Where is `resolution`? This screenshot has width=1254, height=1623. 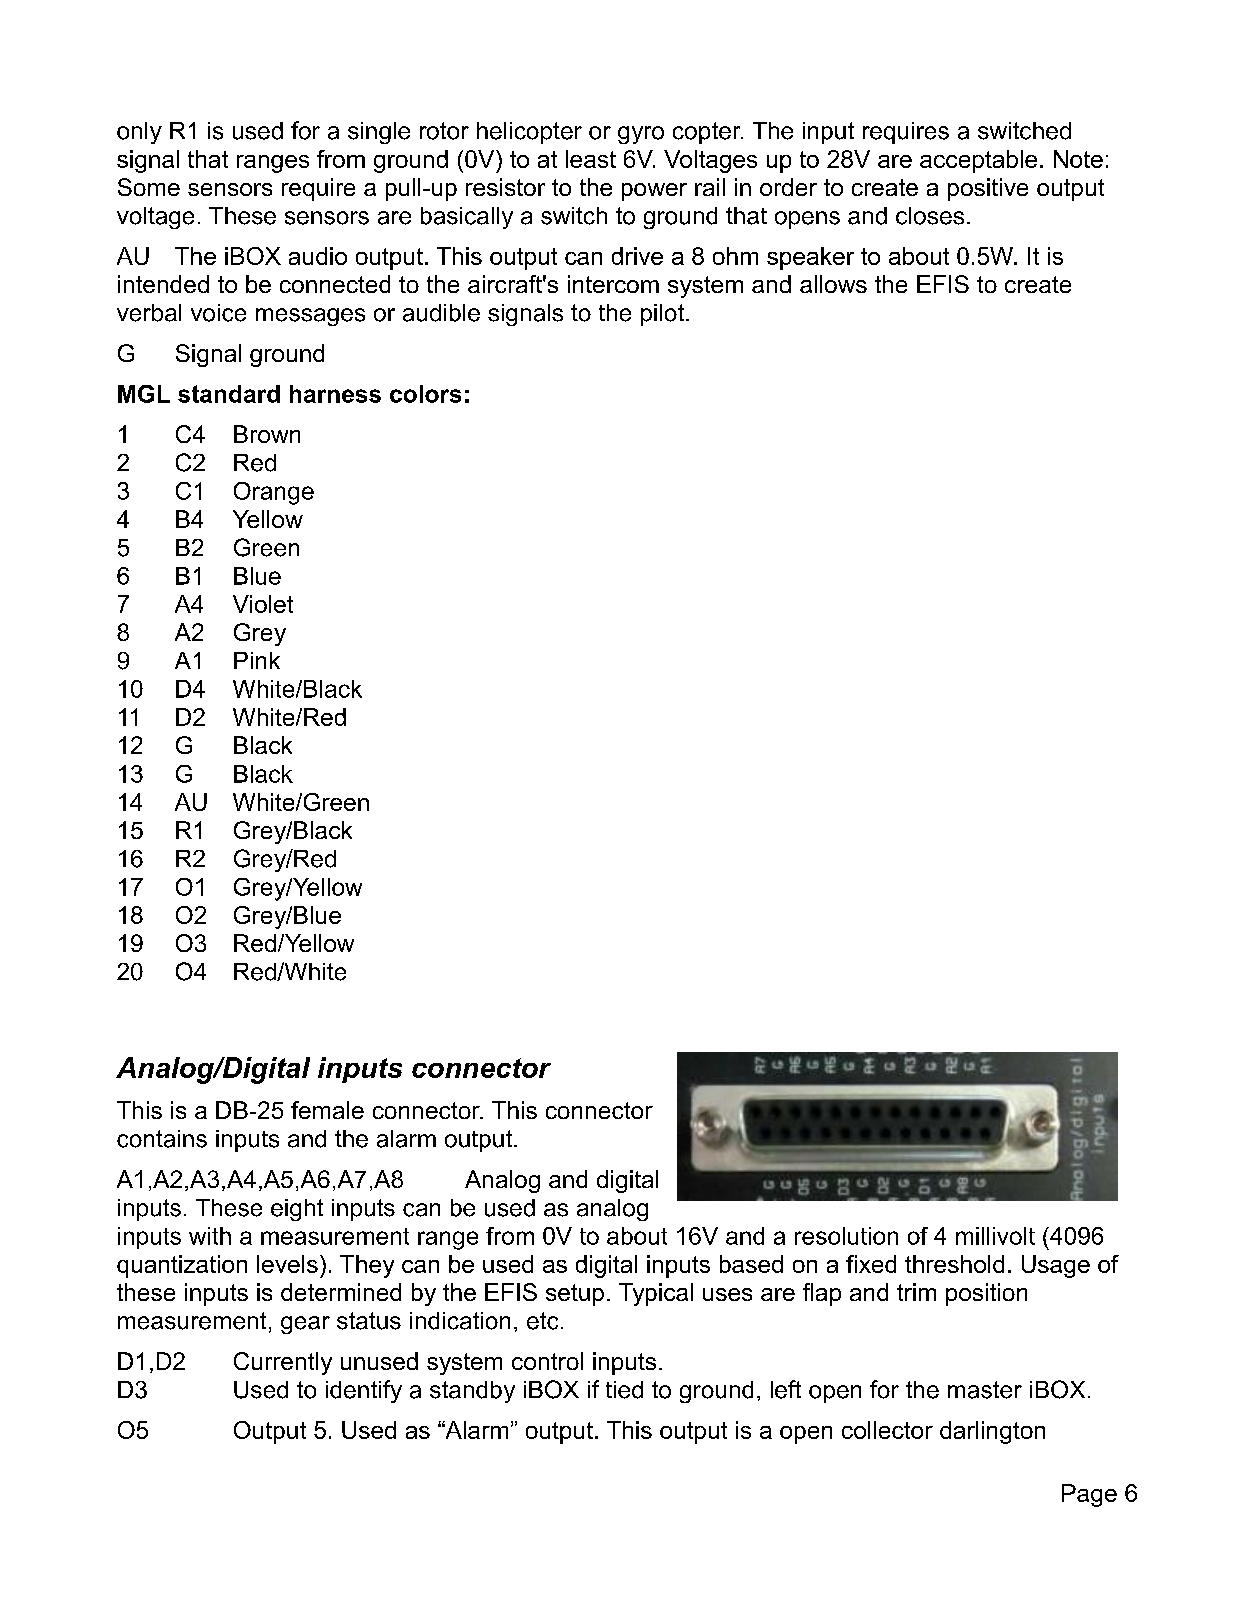
resolution is located at coordinates (846, 1236).
